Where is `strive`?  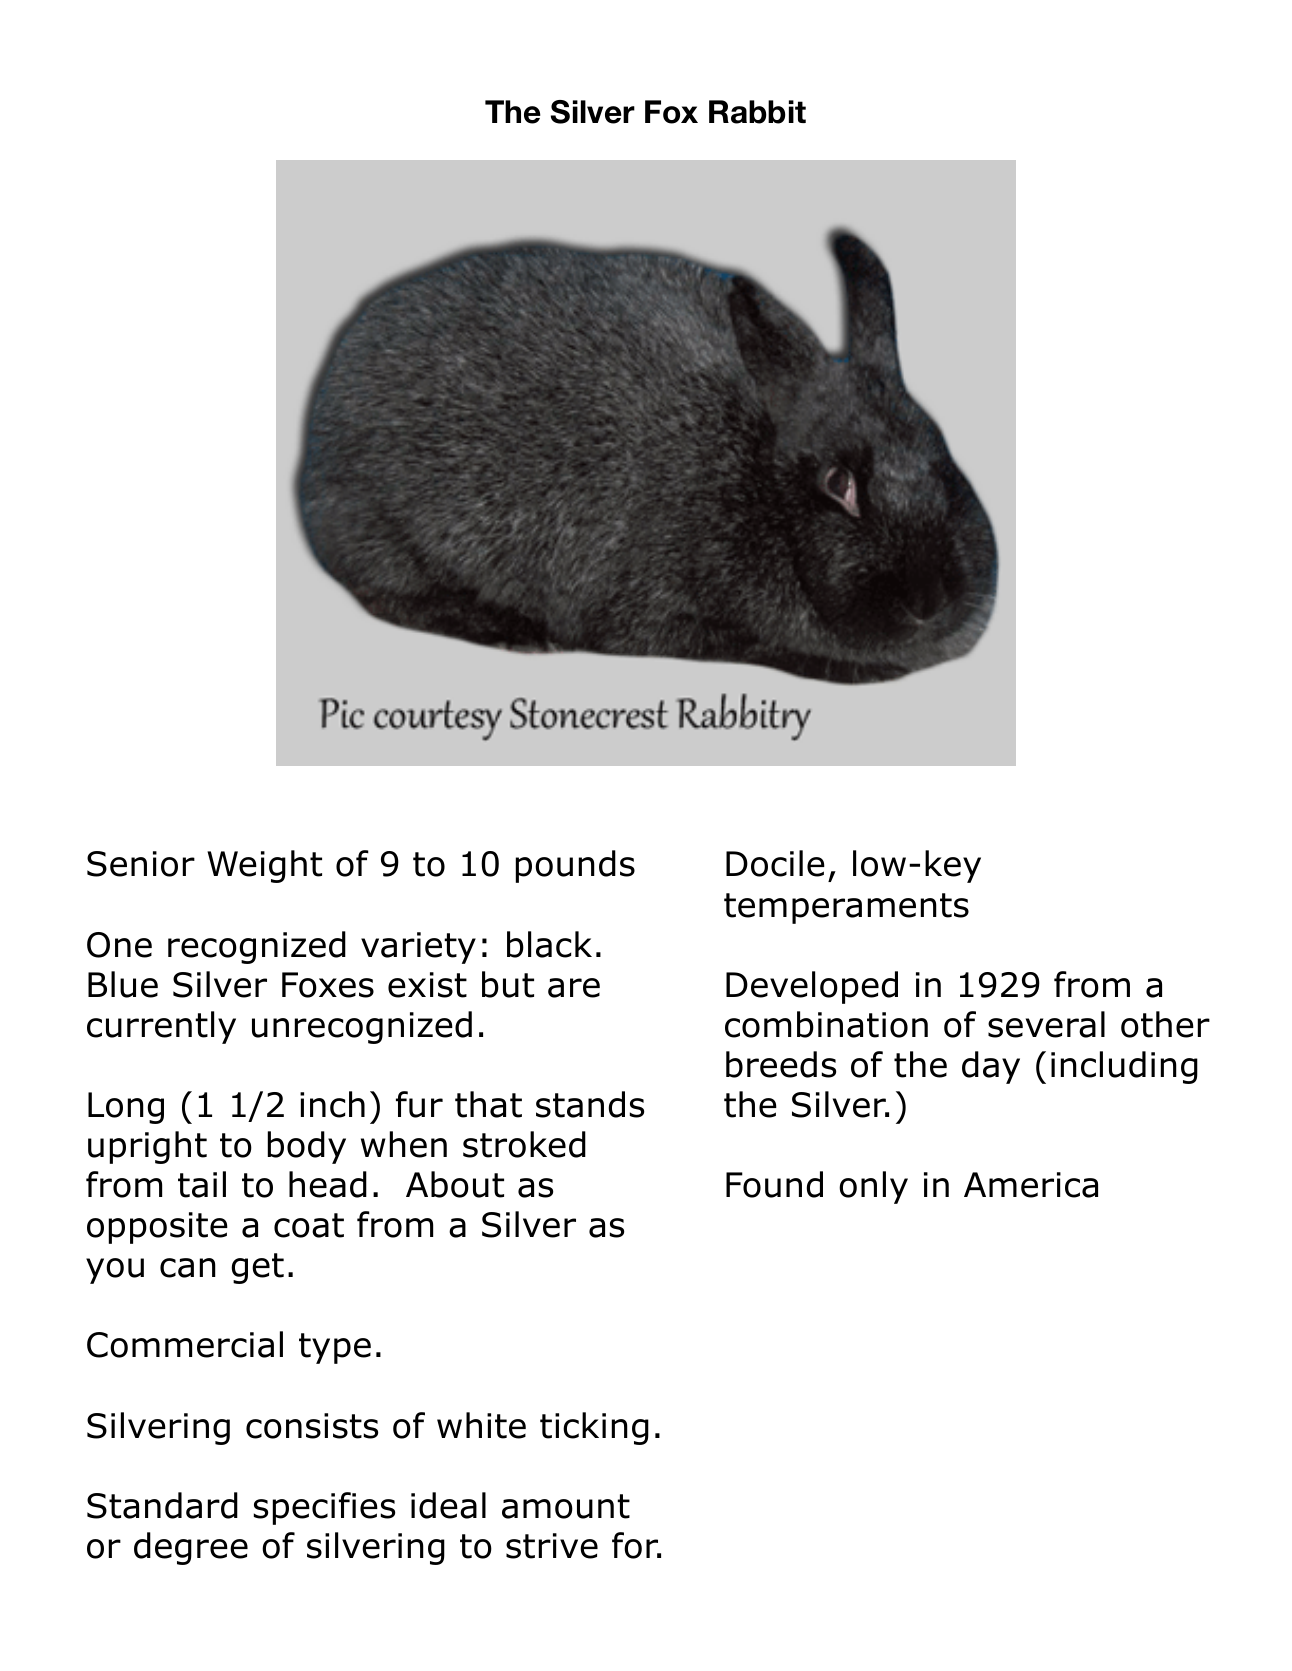
strive is located at coordinates (552, 1546).
